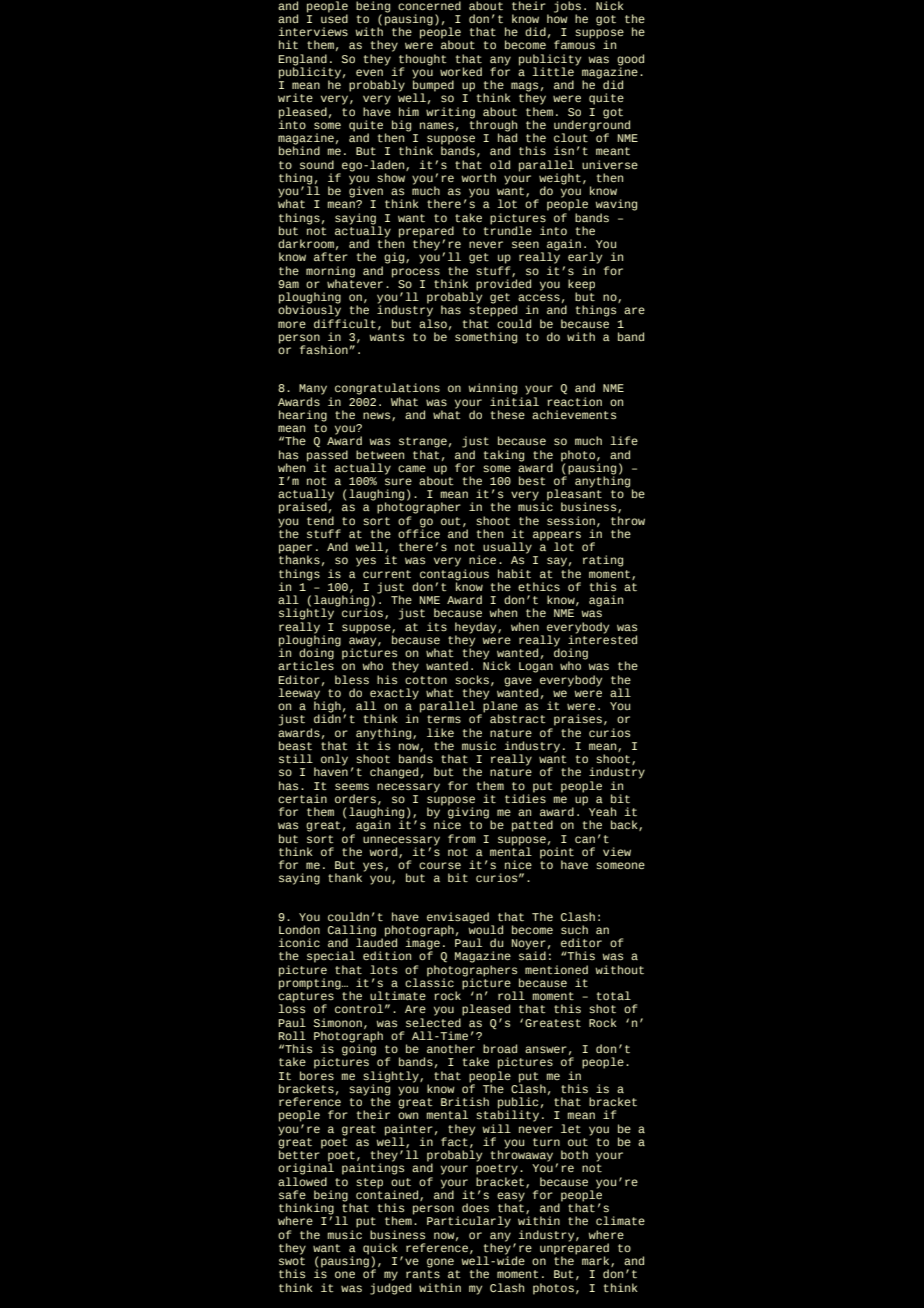 The image size is (924, 1308). I want to click on special, so click(331, 957).
